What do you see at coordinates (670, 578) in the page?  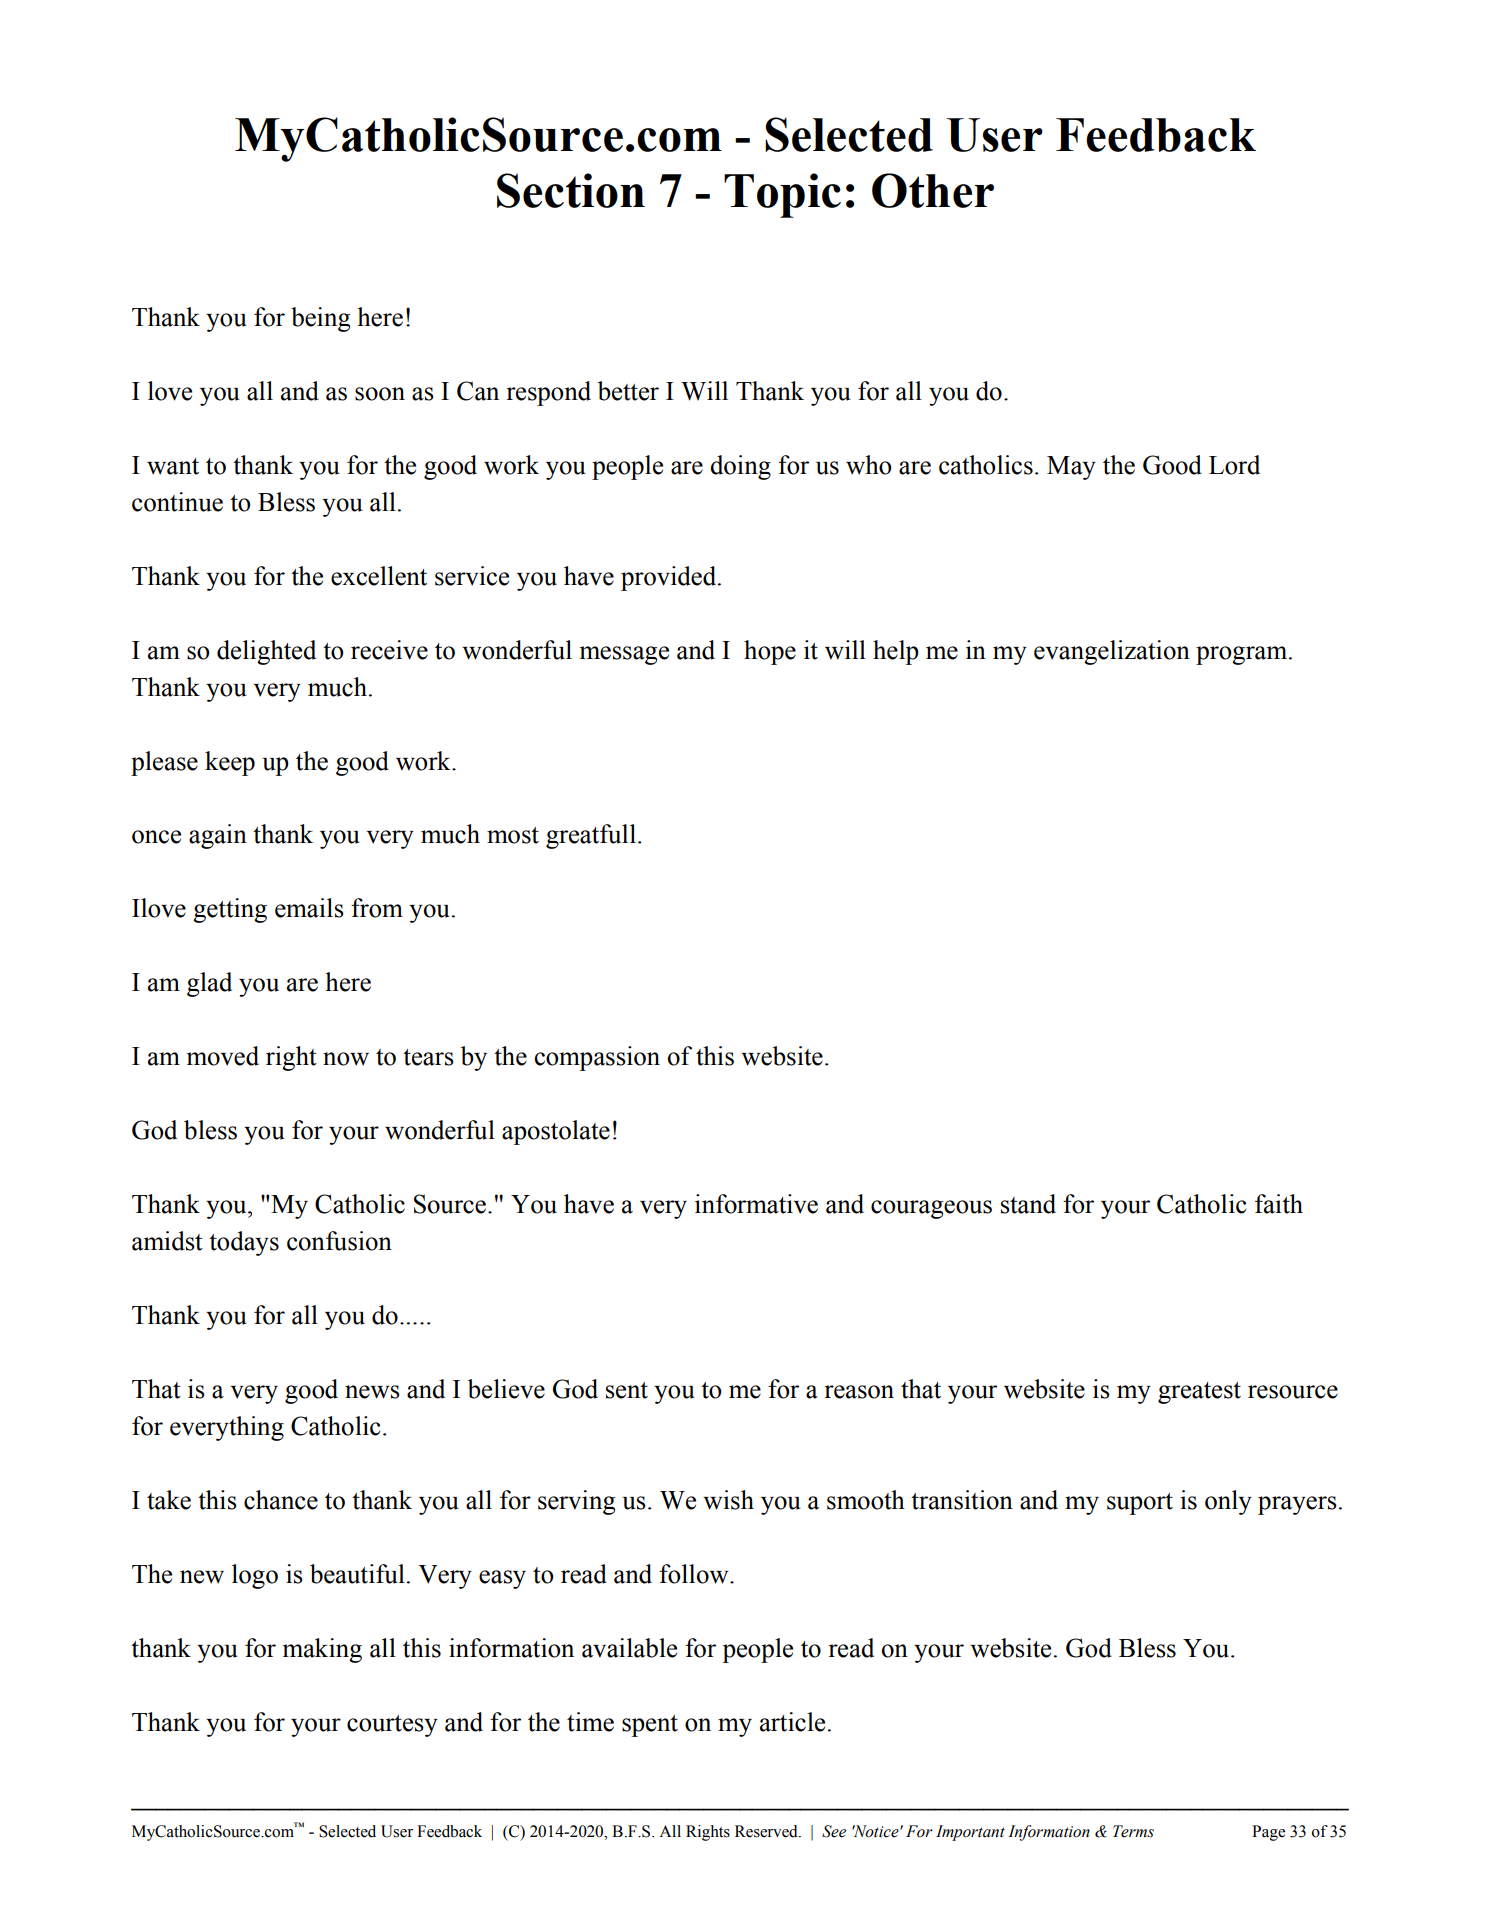 I see `provided` at bounding box center [670, 578].
